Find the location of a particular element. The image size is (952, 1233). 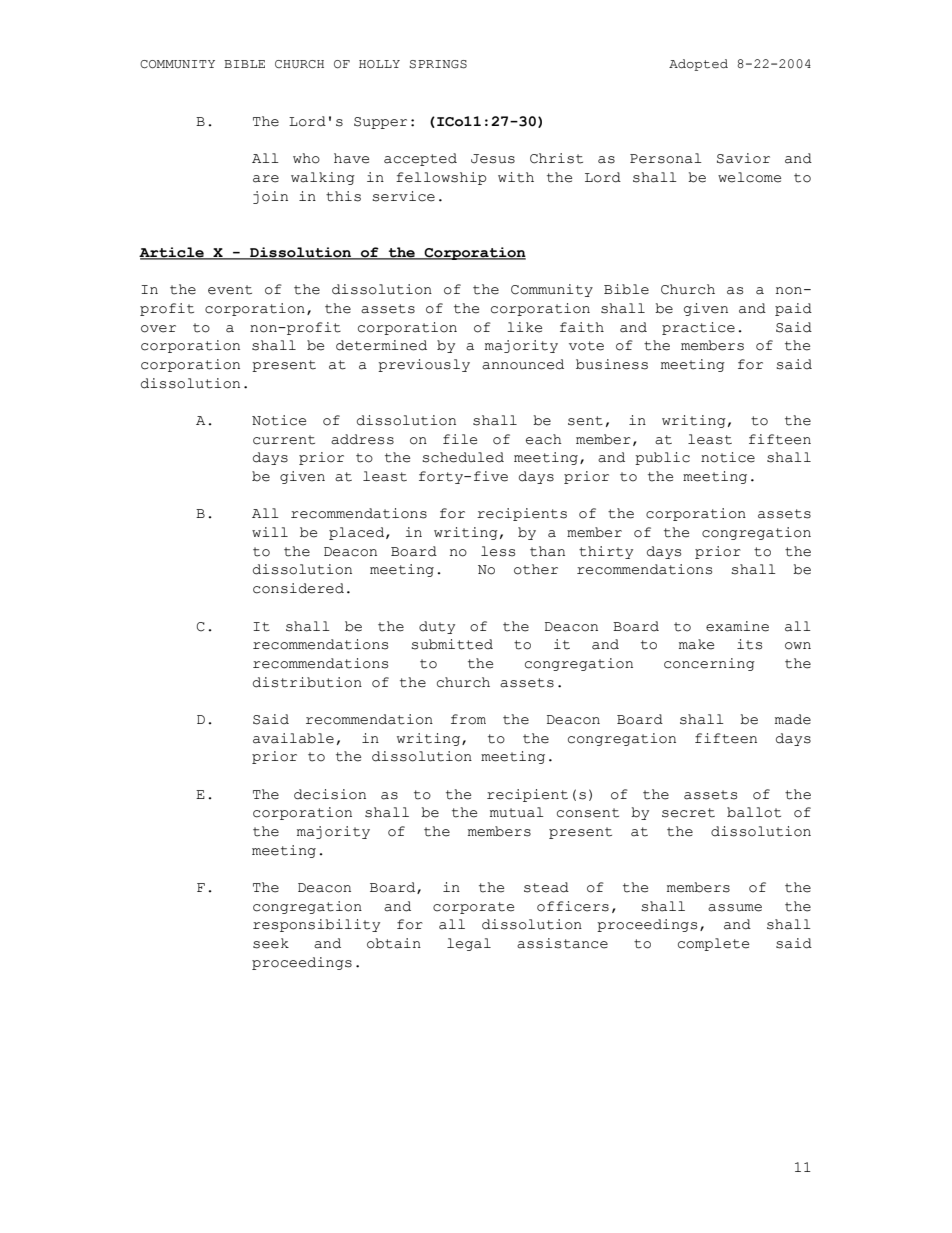

from is located at coordinates (468, 719).
